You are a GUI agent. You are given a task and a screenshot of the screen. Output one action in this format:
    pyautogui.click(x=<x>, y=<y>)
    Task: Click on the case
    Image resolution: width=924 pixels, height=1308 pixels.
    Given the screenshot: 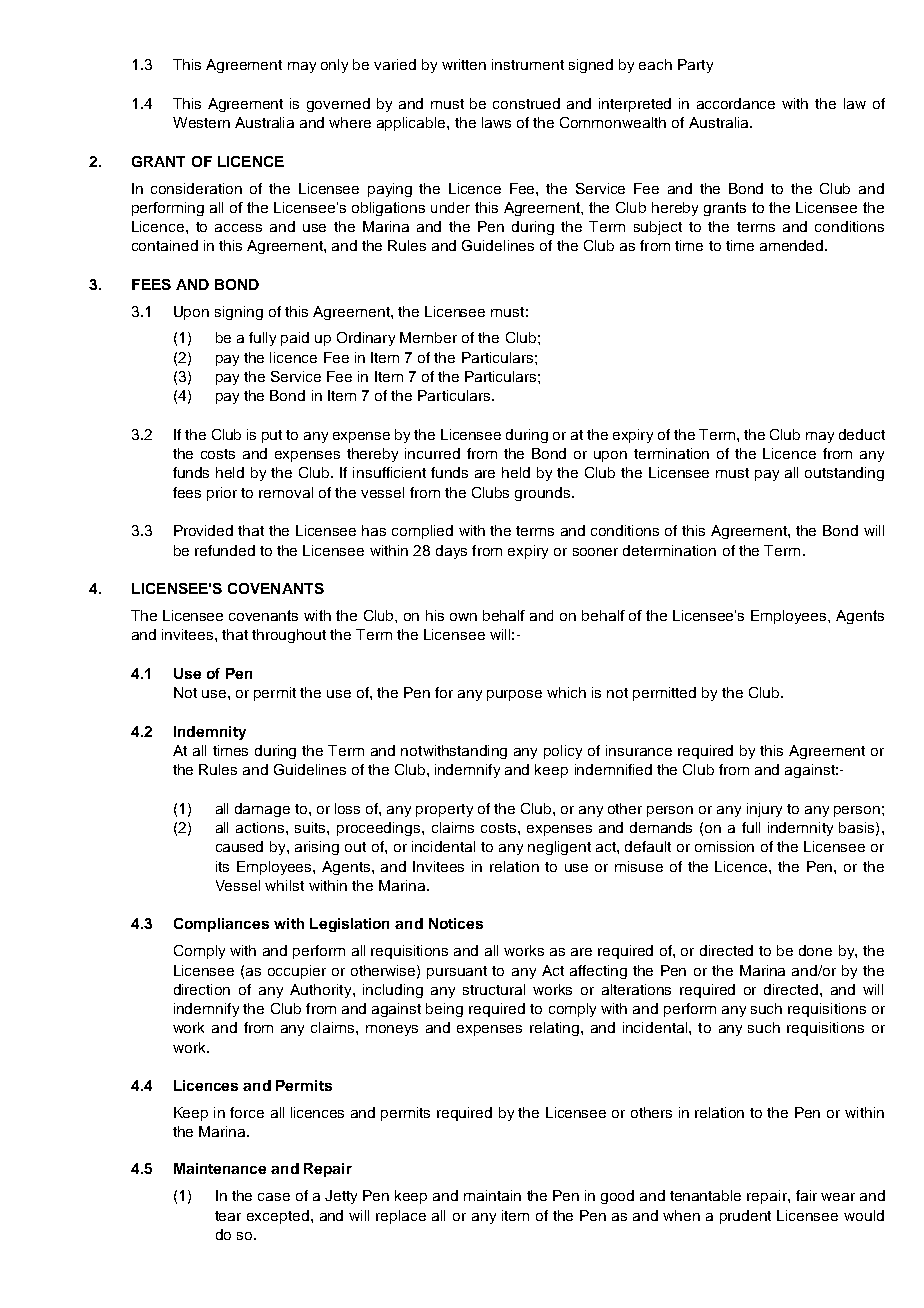 What is the action you would take?
    pyautogui.click(x=274, y=1197)
